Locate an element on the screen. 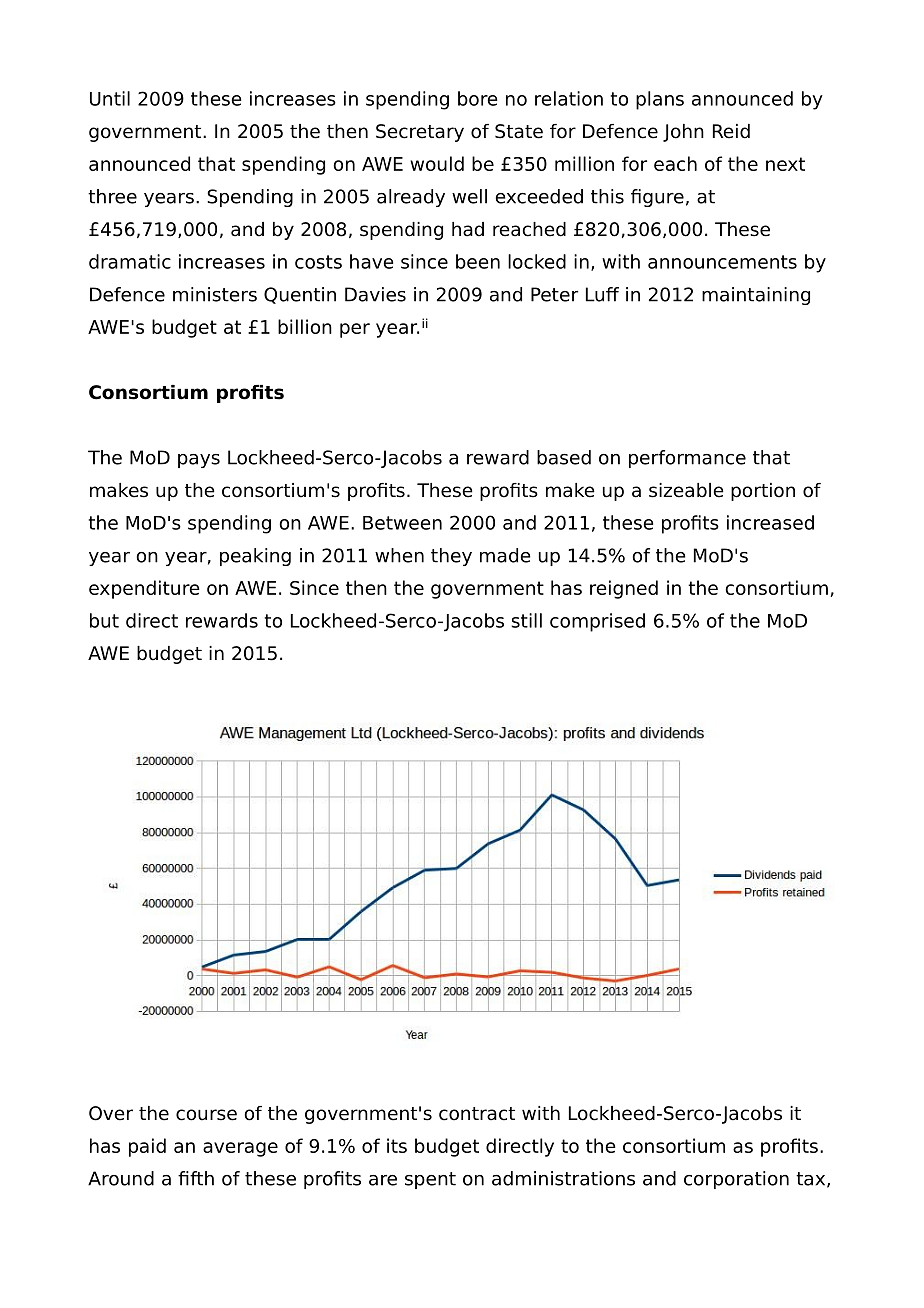  maintaining is located at coordinates (756, 296).
